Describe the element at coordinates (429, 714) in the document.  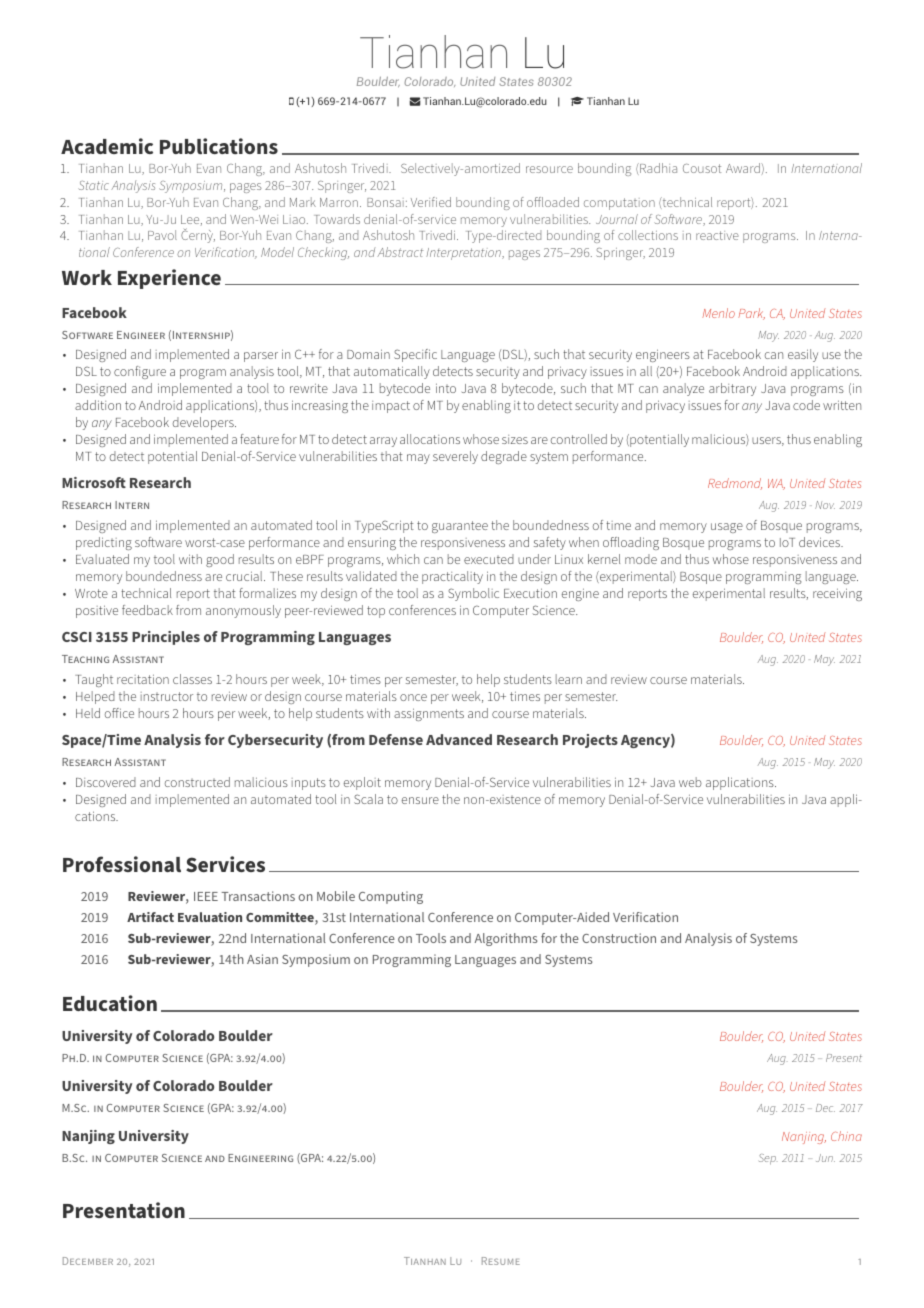
I see `assignments` at that location.
